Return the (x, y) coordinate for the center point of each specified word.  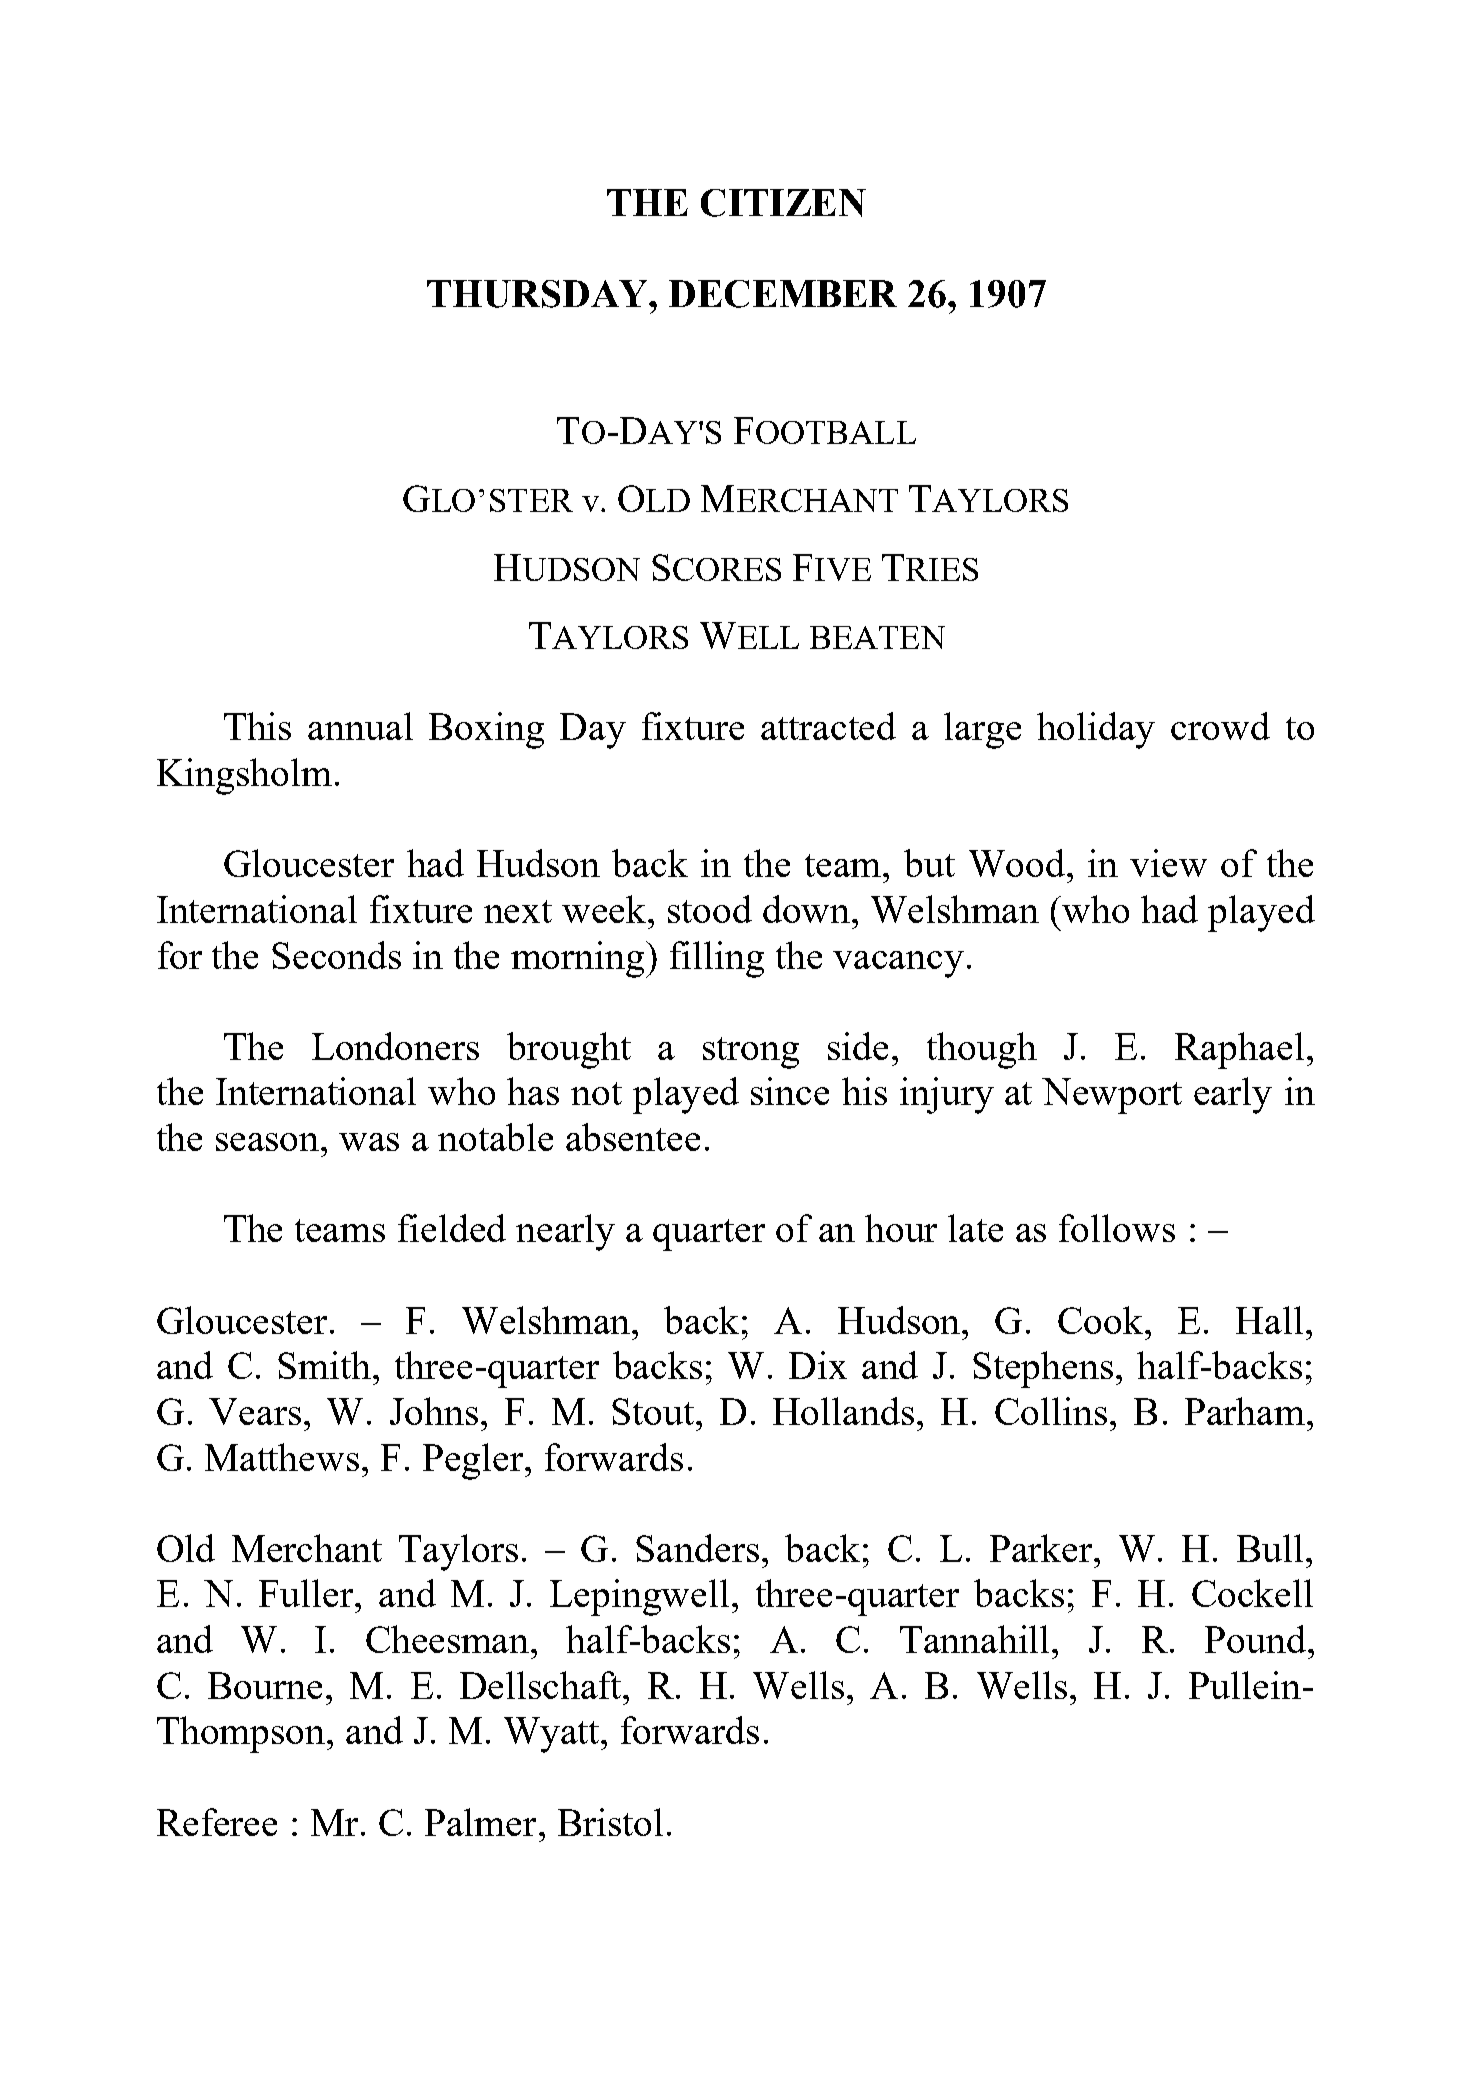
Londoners (395, 1046)
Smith (326, 1365)
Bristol (610, 1822)
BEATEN (877, 637)
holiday (1096, 730)
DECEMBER (783, 294)
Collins (1051, 1411)
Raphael (1239, 1050)
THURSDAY (539, 294)
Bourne (265, 1685)
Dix (818, 1365)
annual (360, 726)
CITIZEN (783, 203)
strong (751, 1053)
